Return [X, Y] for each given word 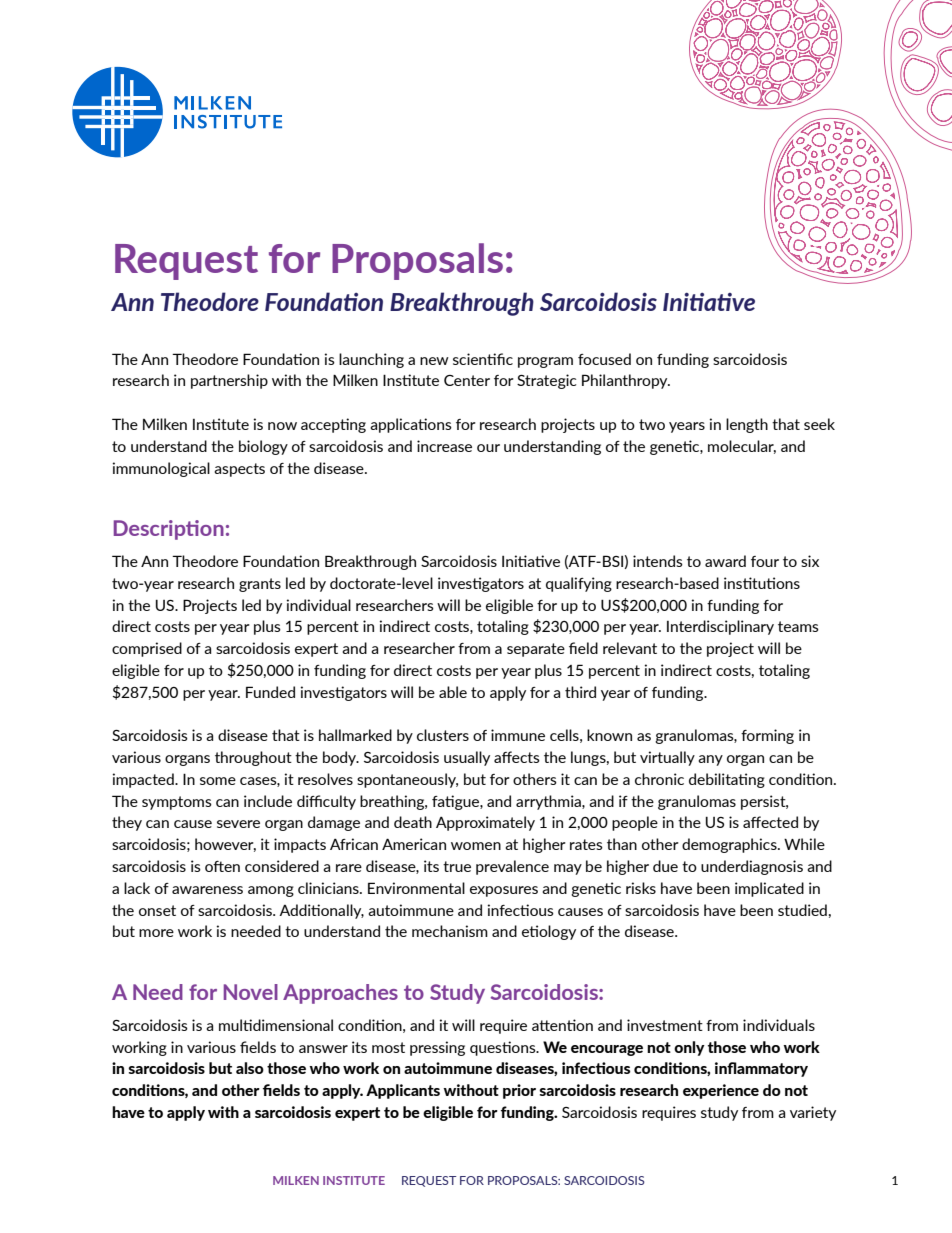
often [222, 866]
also [250, 1068]
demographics [730, 845]
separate [536, 650]
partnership [229, 381]
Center [467, 380]
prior [519, 1091]
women [476, 846]
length [747, 425]
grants [260, 585]
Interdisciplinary [720, 627]
